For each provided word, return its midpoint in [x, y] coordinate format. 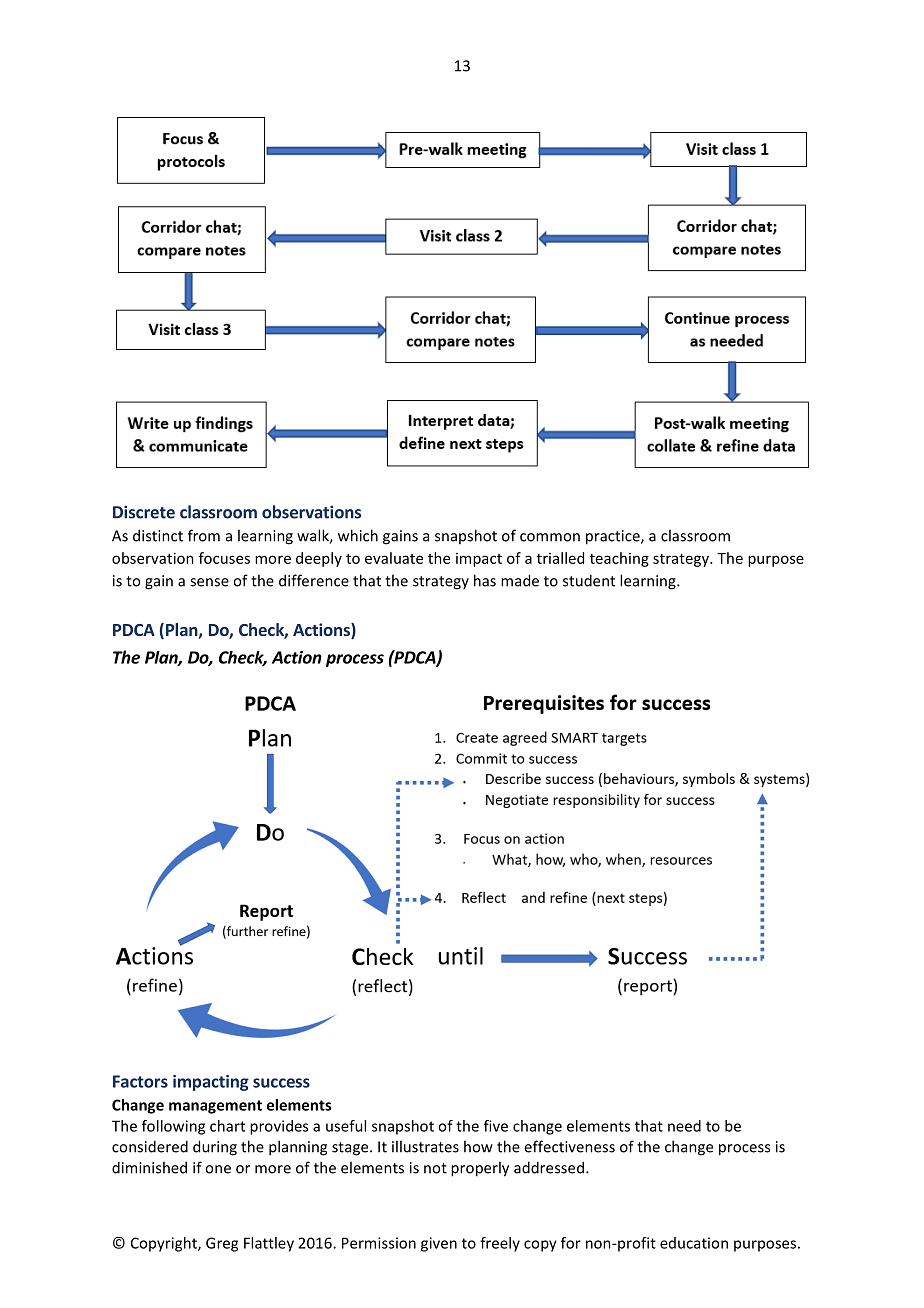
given [439, 1244]
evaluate [394, 558]
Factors [140, 1081]
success [281, 1083]
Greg [222, 1244]
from [204, 535]
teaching [619, 559]
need [684, 1126]
